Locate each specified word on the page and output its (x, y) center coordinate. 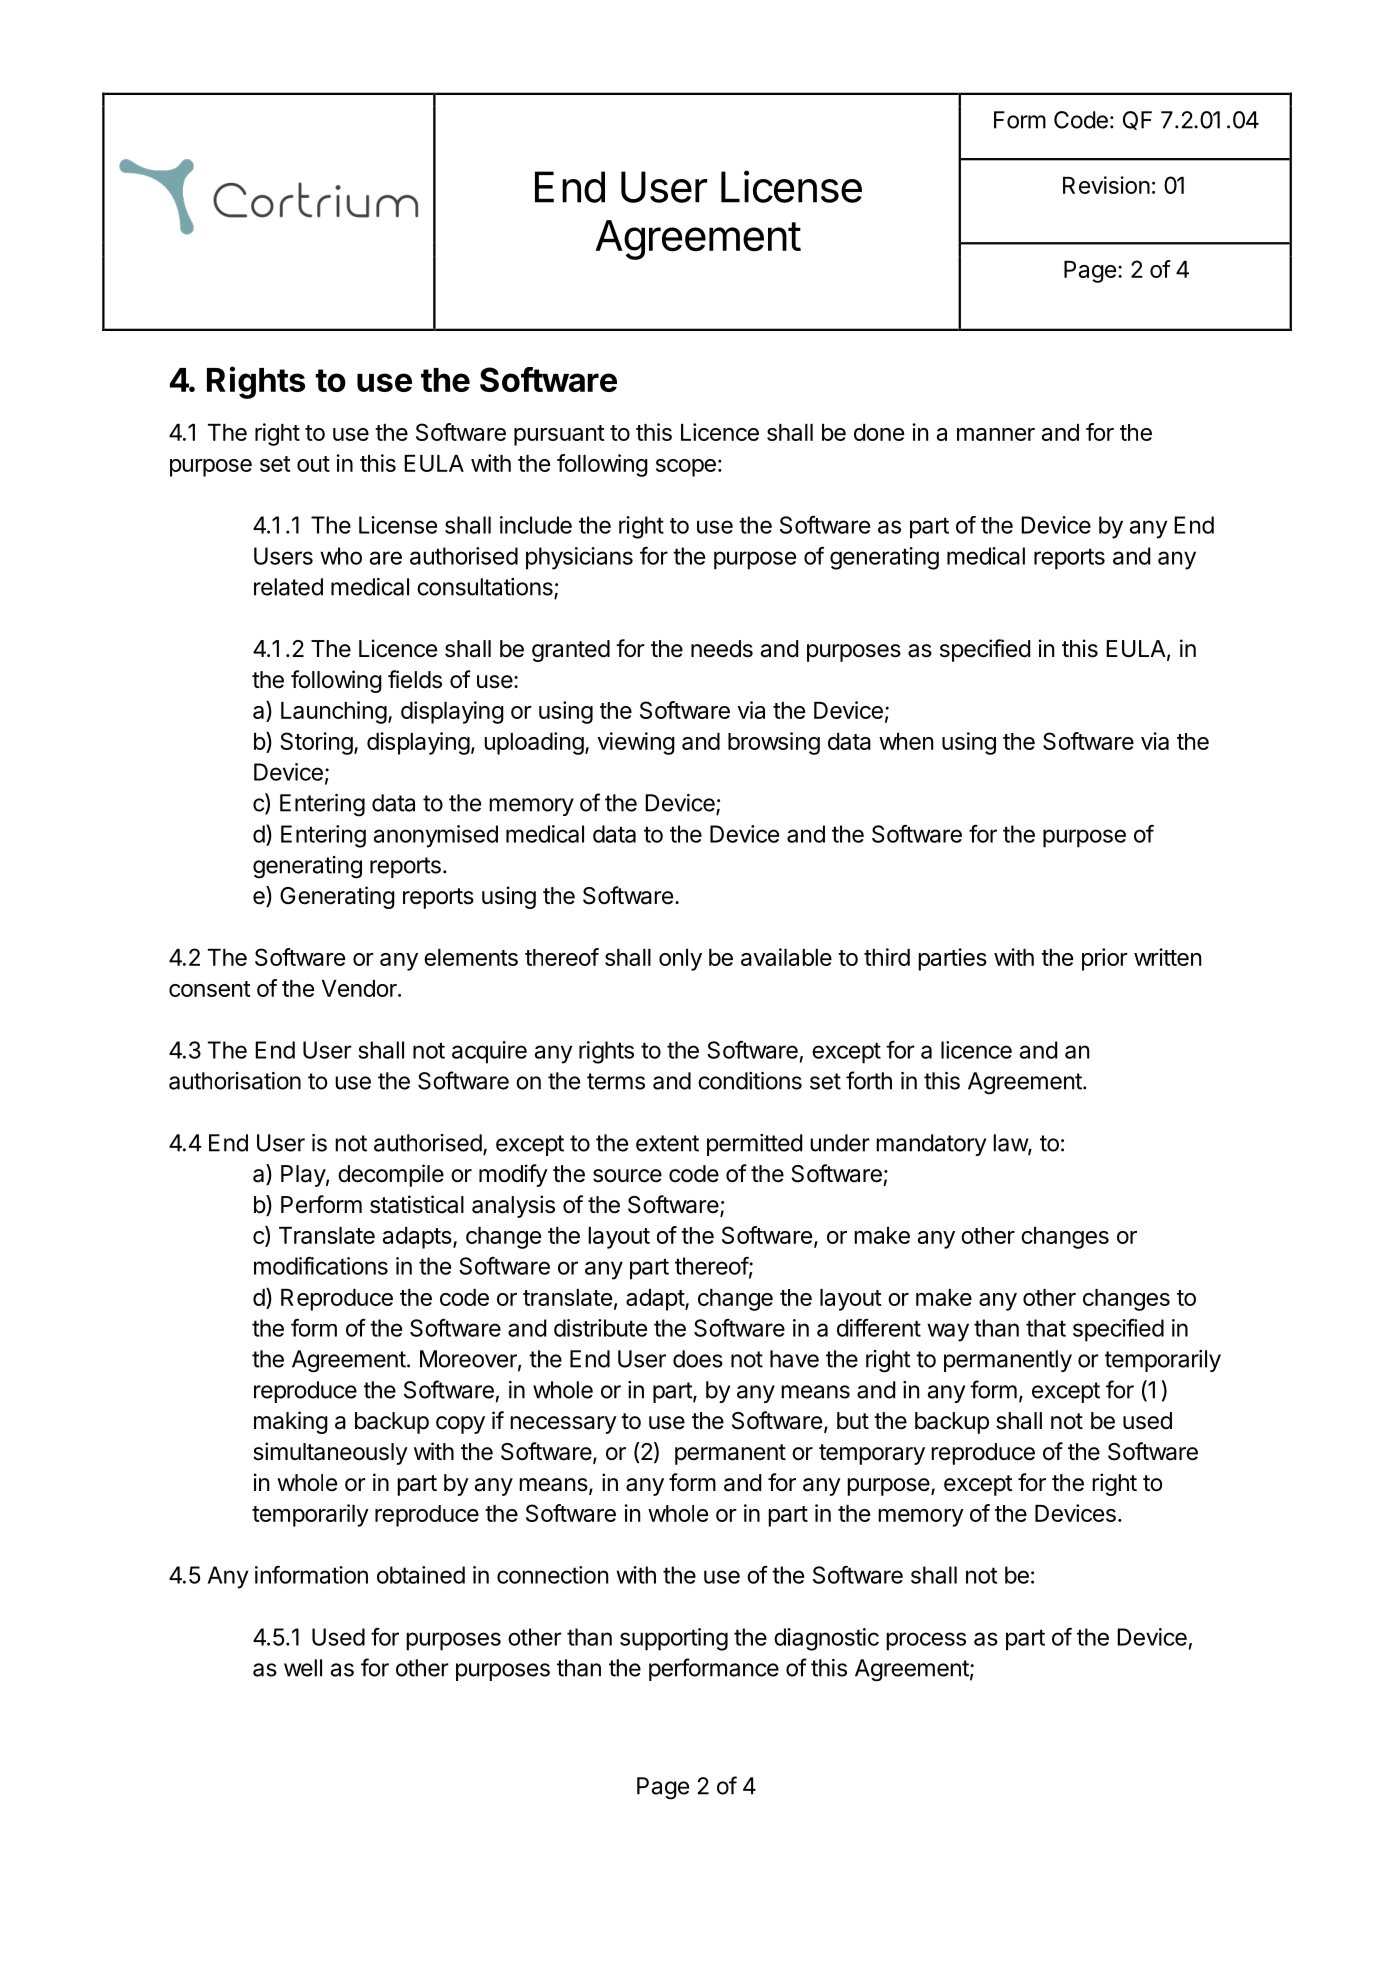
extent (667, 1143)
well (303, 1668)
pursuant (559, 435)
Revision (1106, 185)
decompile (391, 1175)
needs (722, 649)
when (906, 741)
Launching (334, 712)
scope (686, 468)
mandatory (931, 1145)
